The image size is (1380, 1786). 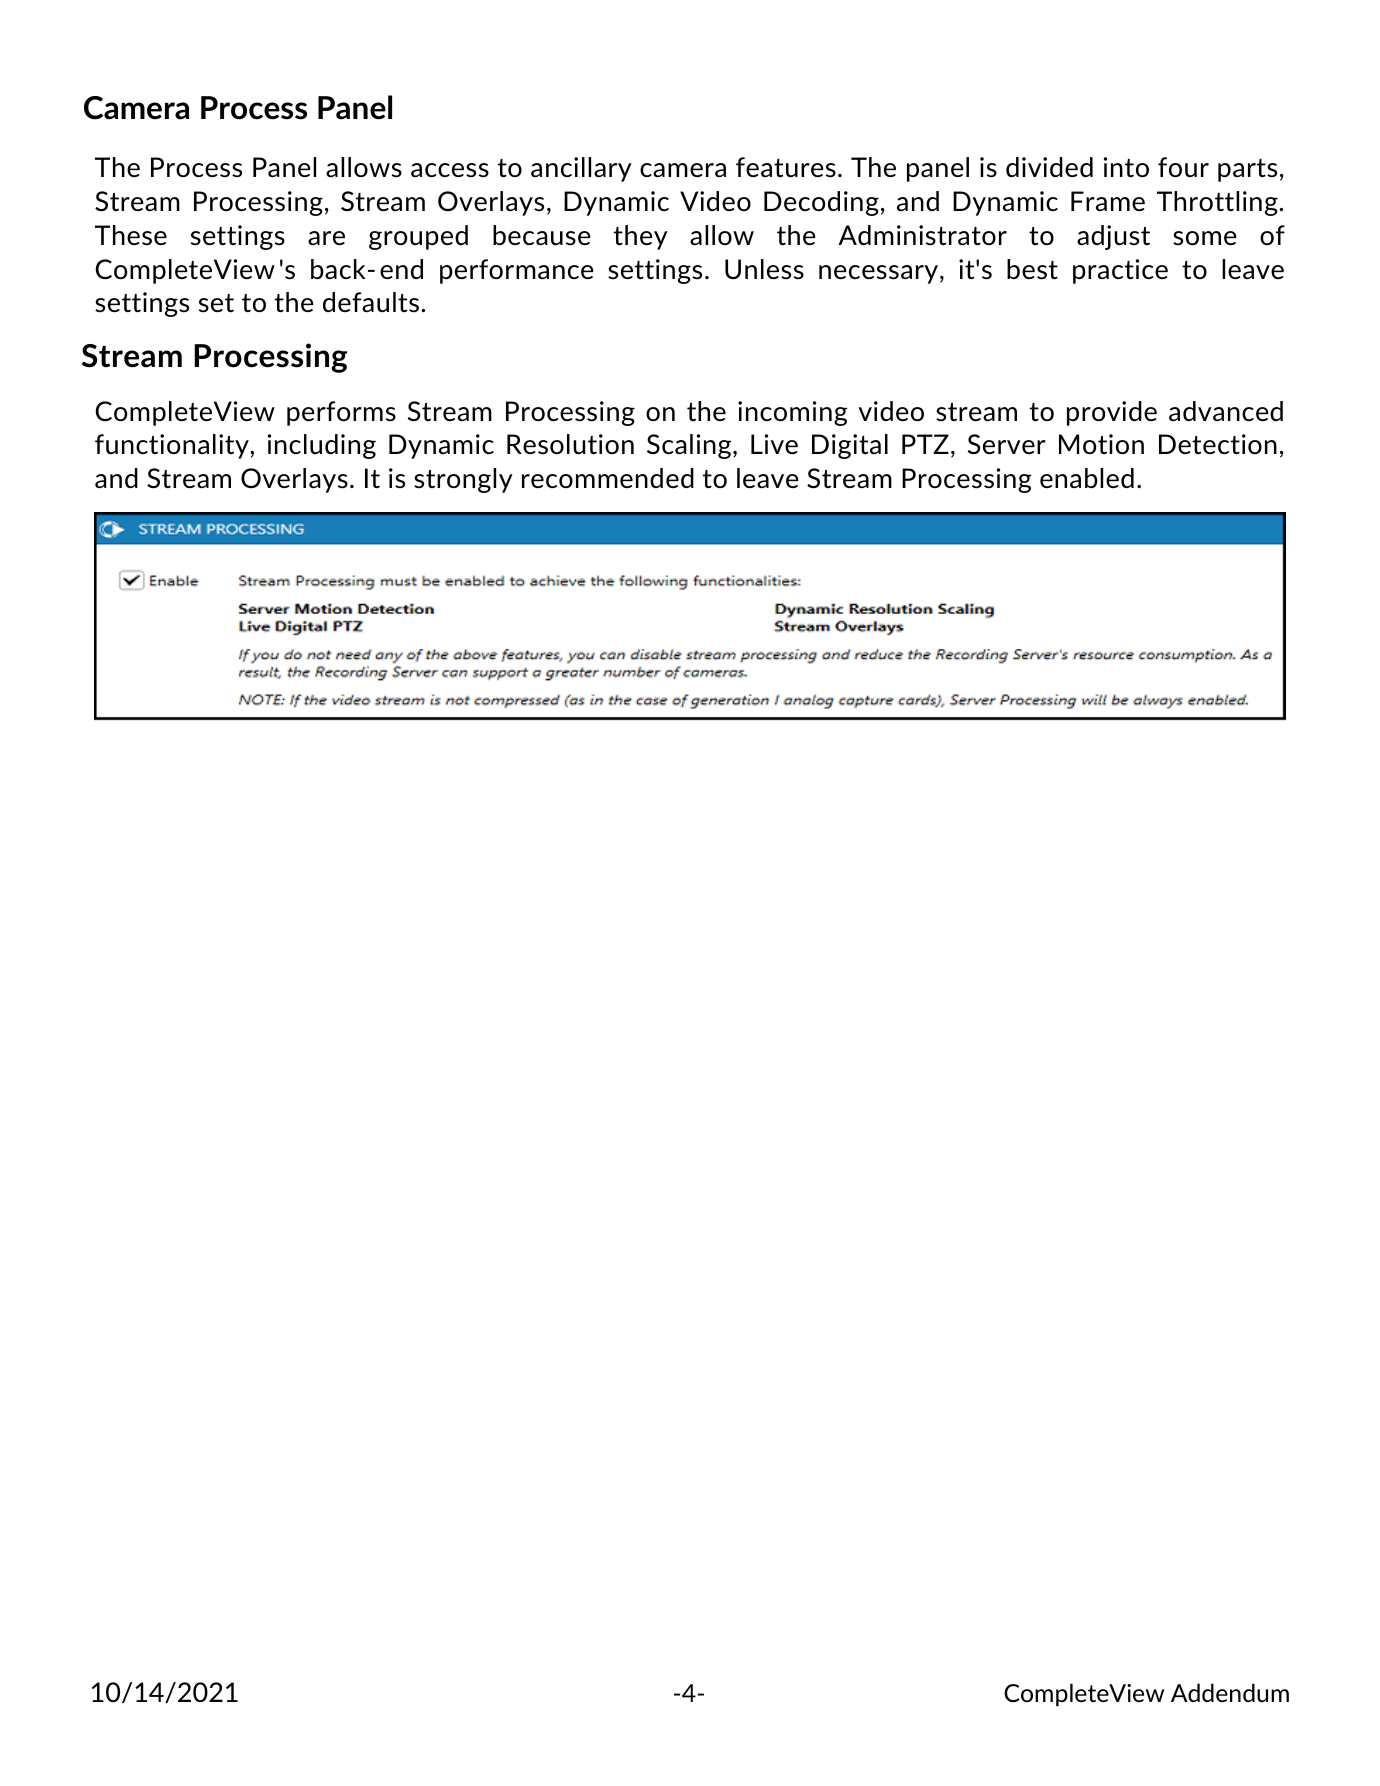 What do you see at coordinates (1101, 444) in the document?
I see `Motion` at bounding box center [1101, 444].
